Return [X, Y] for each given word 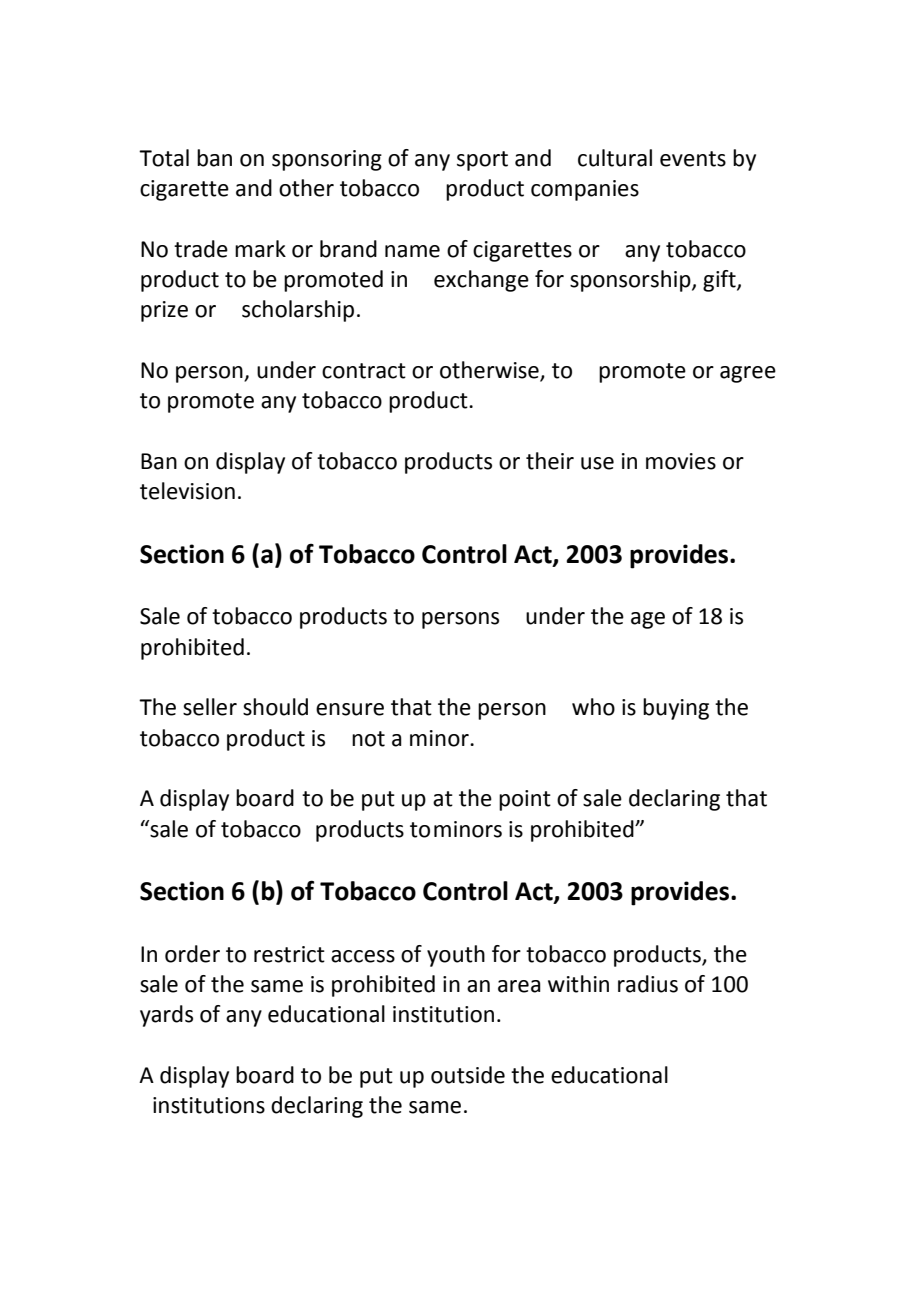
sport [482, 161]
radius [648, 984]
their [550, 461]
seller [210, 707]
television [187, 491]
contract [364, 371]
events [693, 159]
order [192, 954]
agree [748, 374]
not [368, 739]
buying [676, 709]
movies [681, 461]
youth [456, 956]
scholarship [298, 311]
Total [164, 158]
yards [166, 1016]
